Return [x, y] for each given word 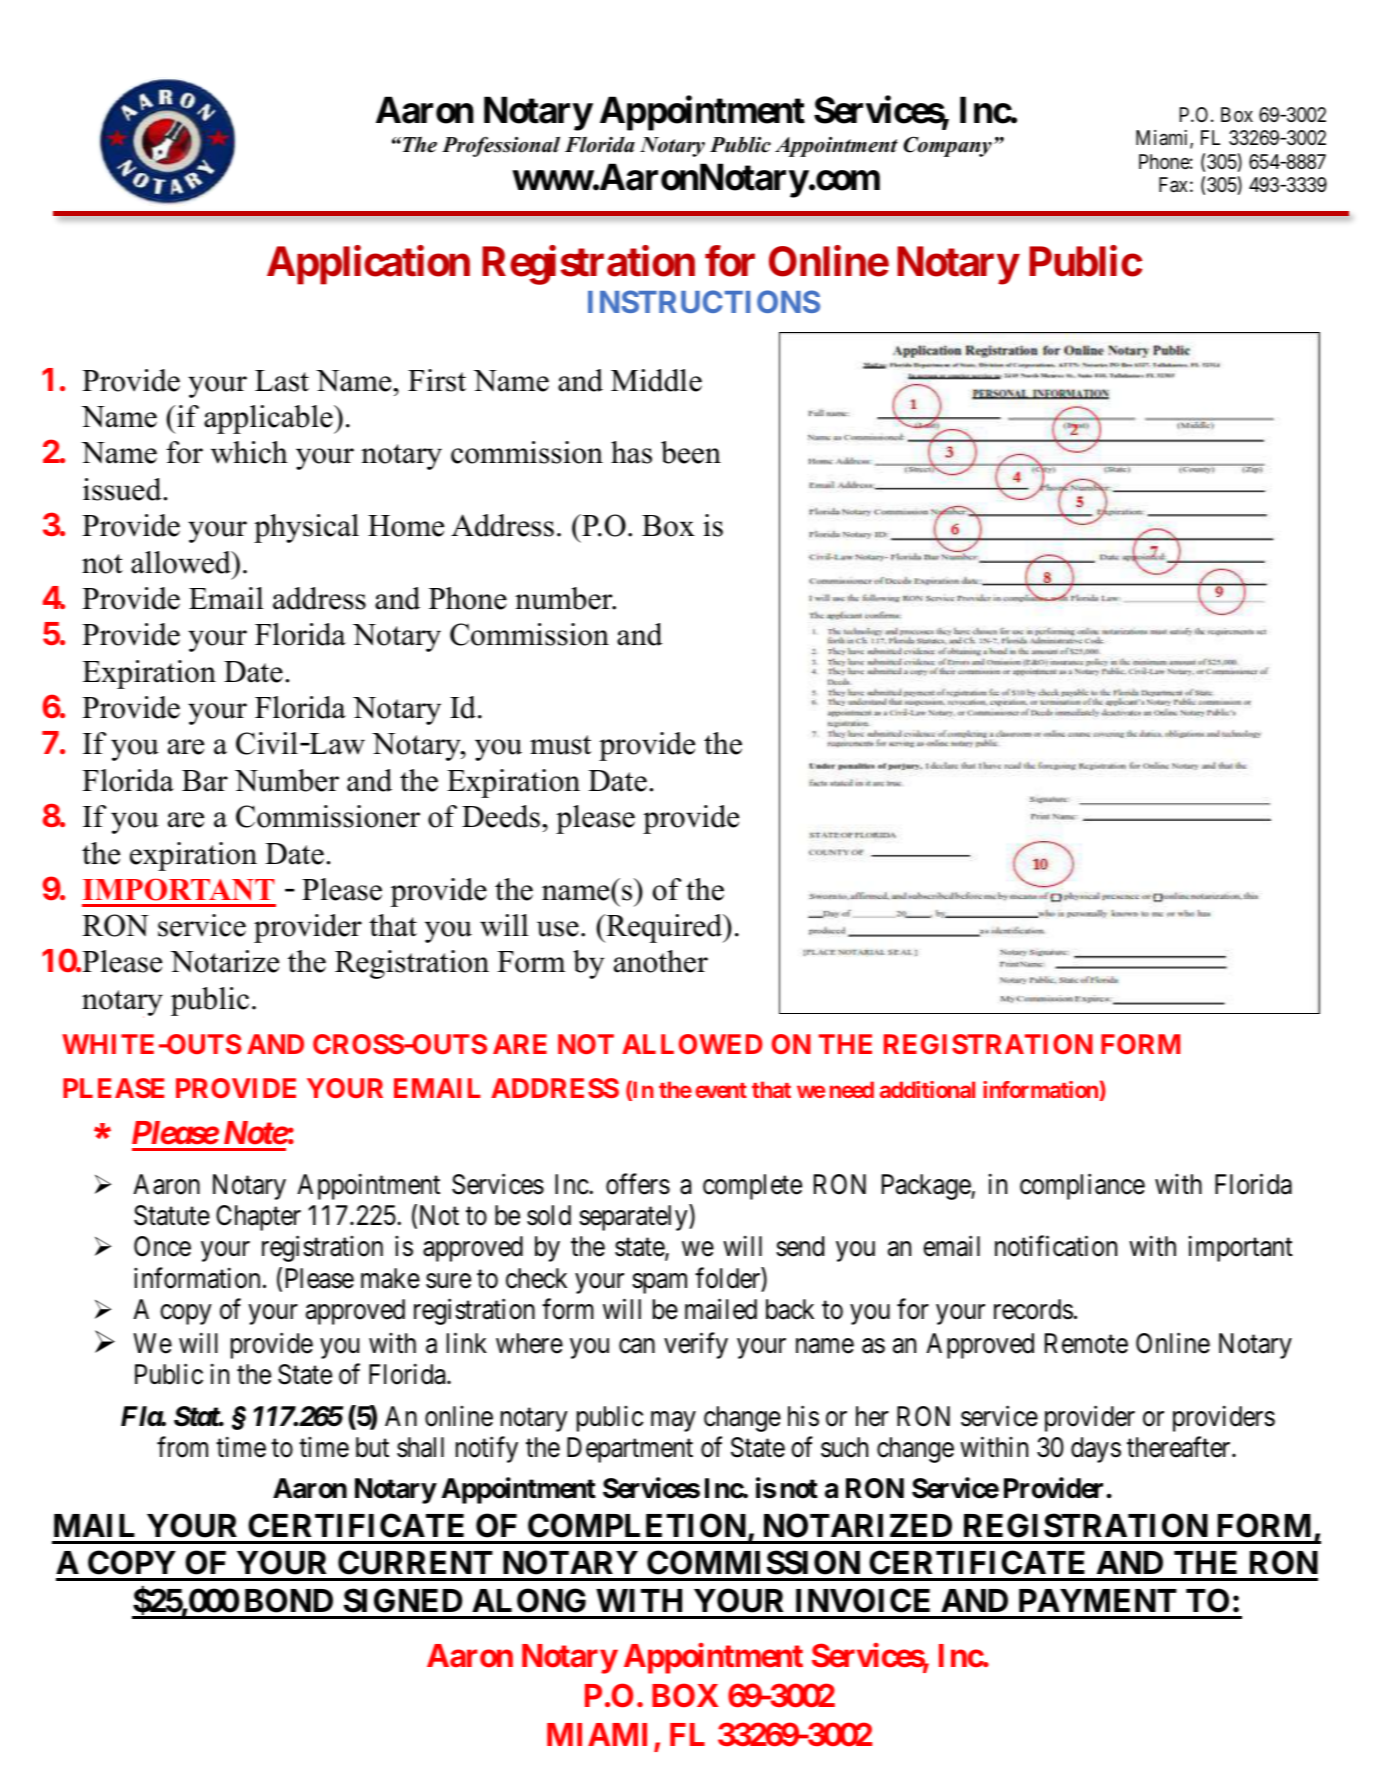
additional [927, 1089]
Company [947, 146]
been [691, 452]
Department [630, 1450]
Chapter [258, 1218]
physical [306, 528]
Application [368, 265]
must [560, 745]
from [182, 1447]
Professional [501, 146]
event [721, 1090]
